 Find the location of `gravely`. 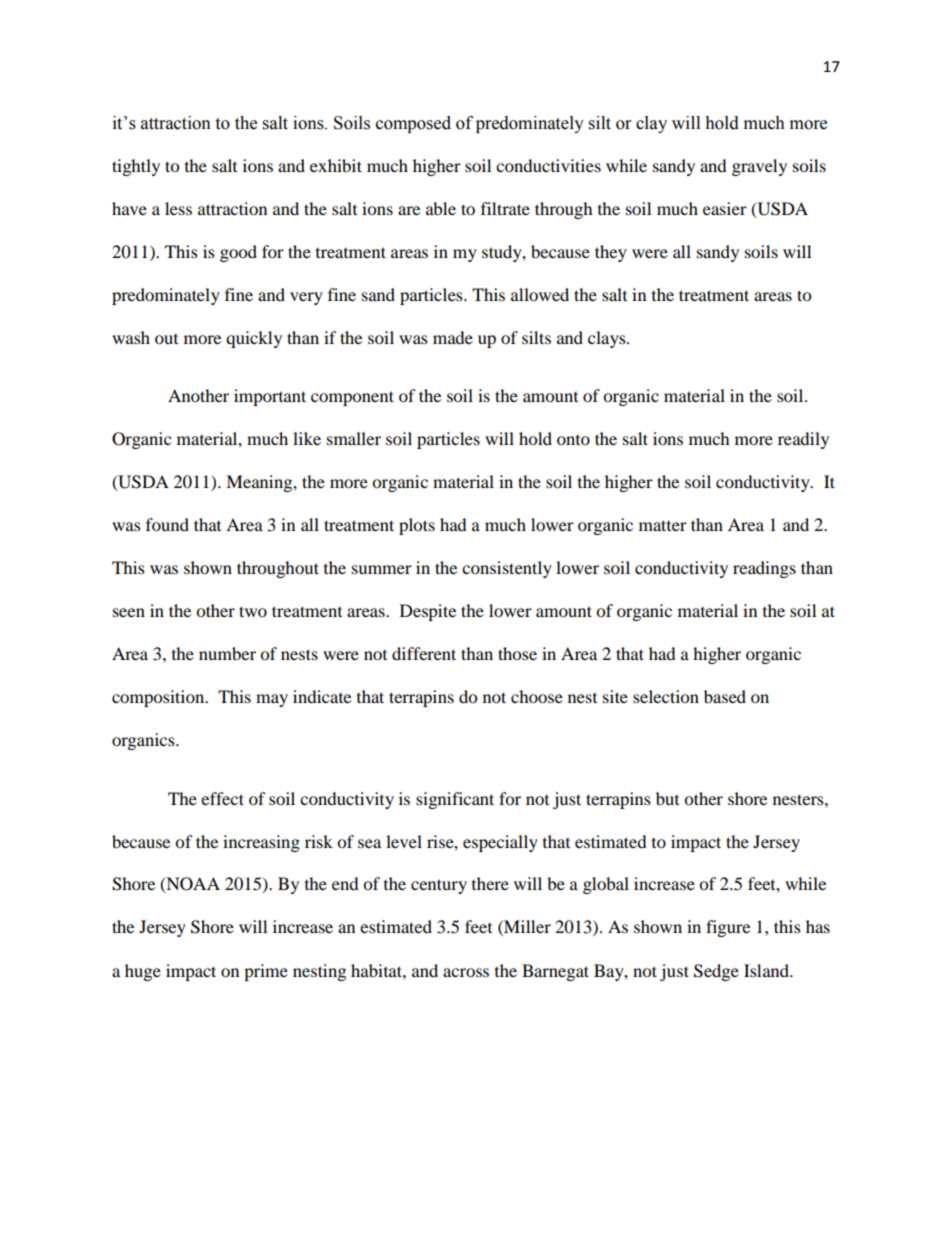

gravely is located at coordinates (759, 167).
